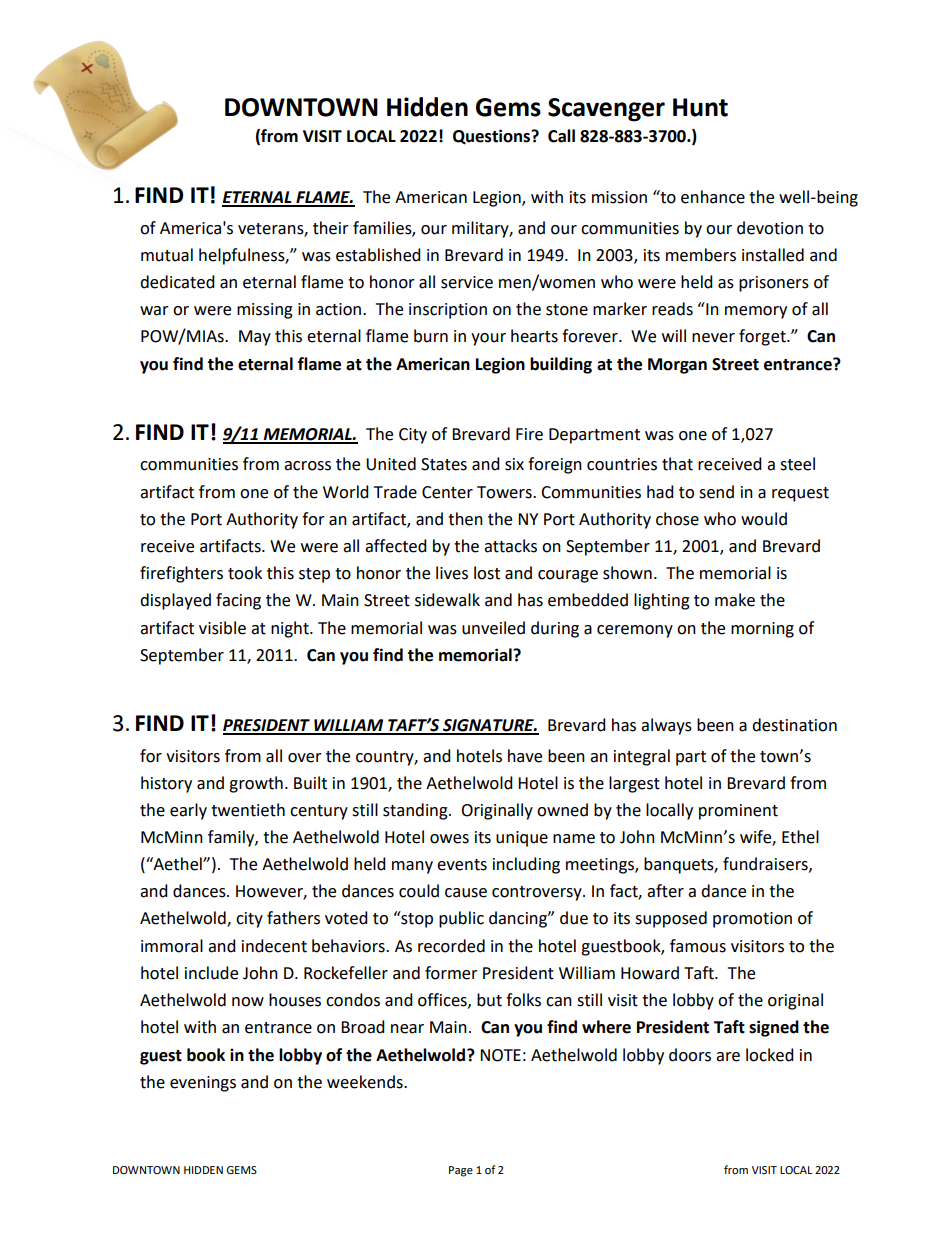 This document has width=952, height=1233. Describe the element at coordinates (677, 366) in the document. I see `Morgan` at that location.
